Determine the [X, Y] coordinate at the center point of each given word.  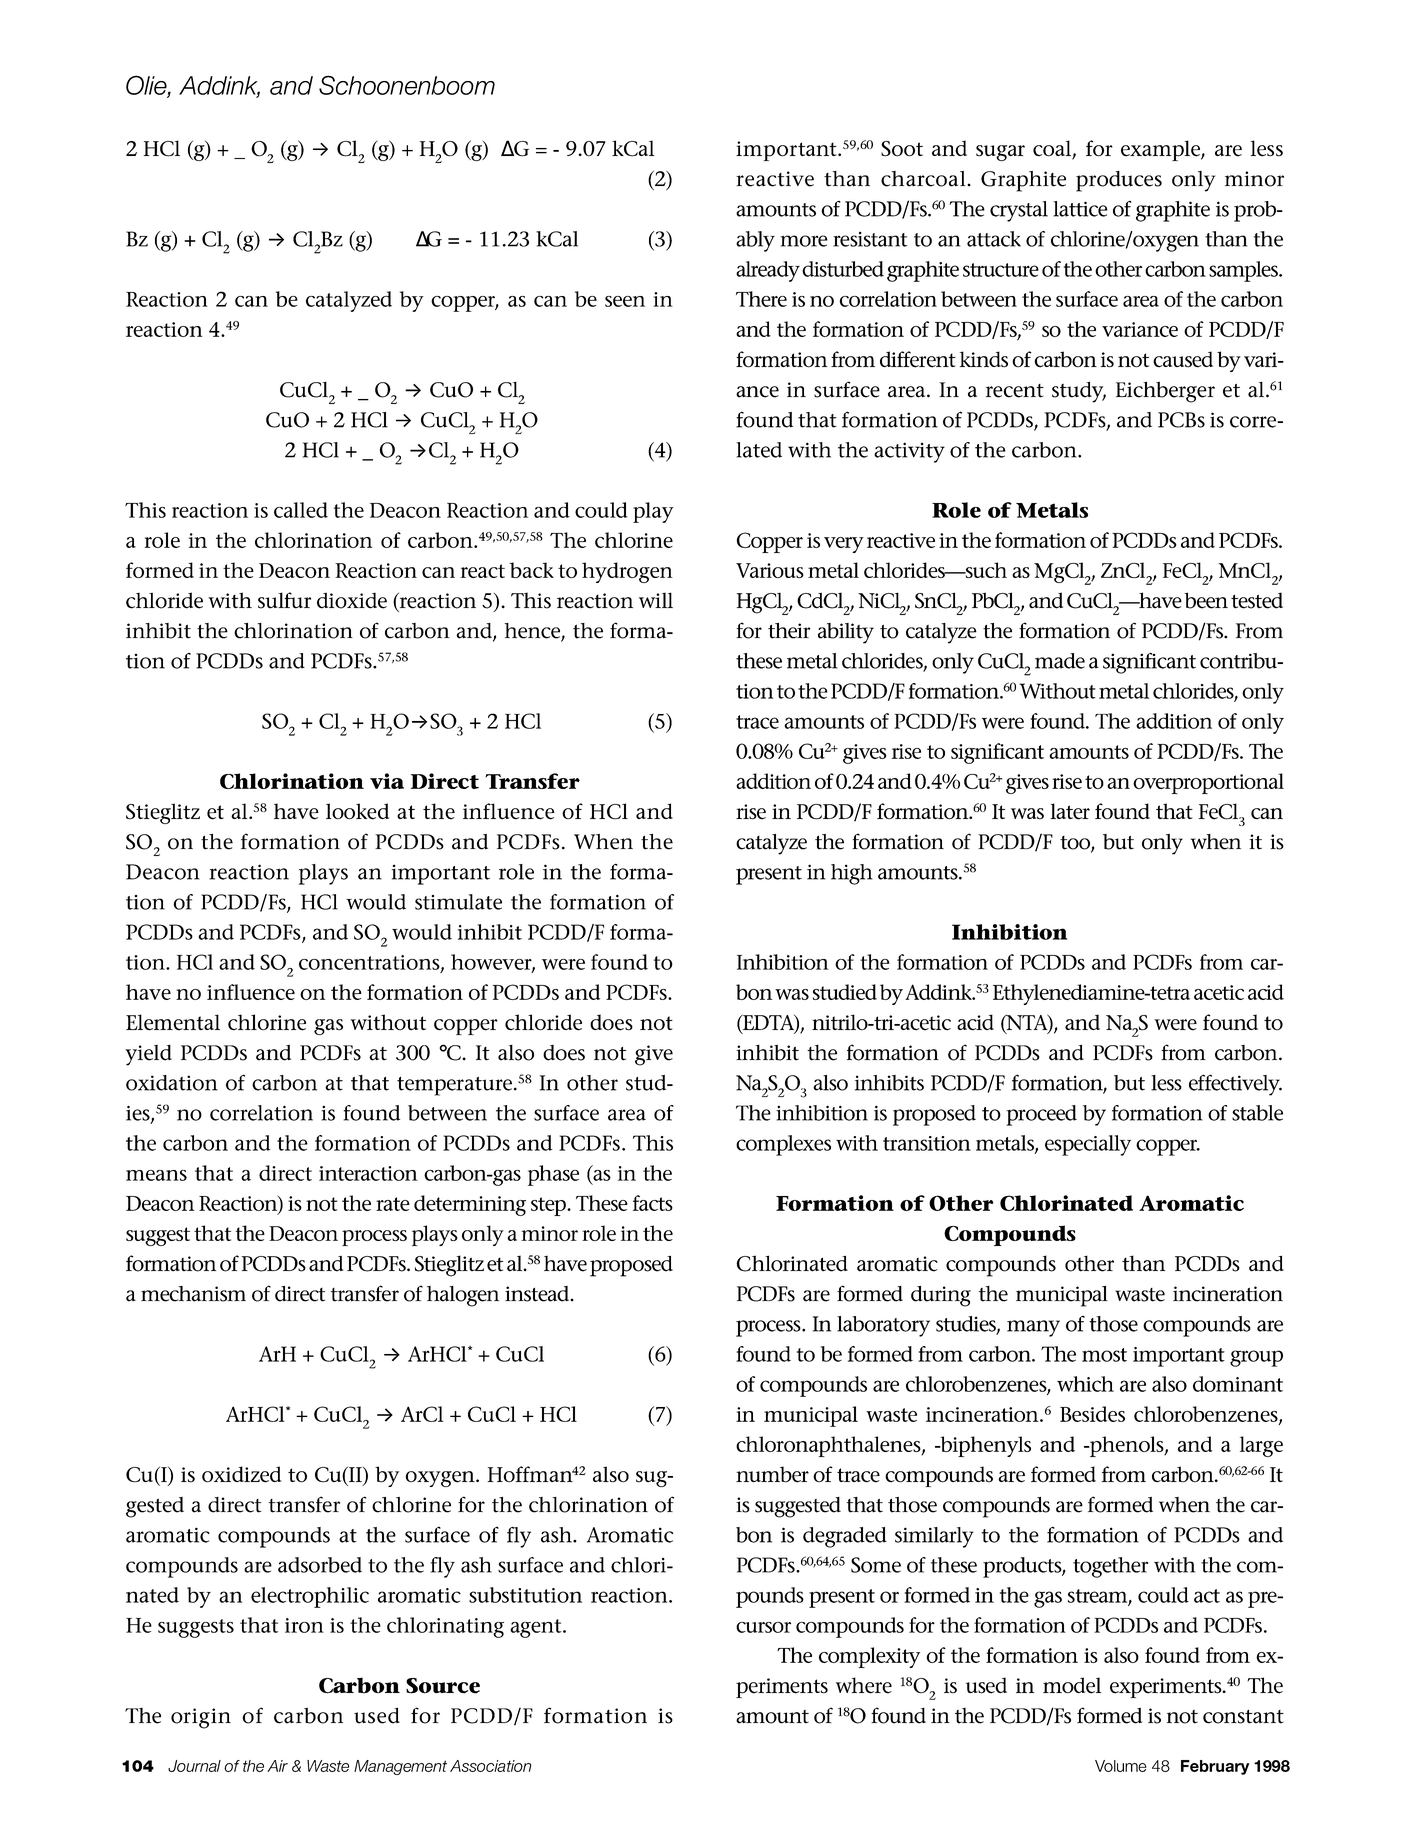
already [768, 271]
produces [1119, 181]
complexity [869, 1657]
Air [277, 1766]
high [852, 874]
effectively [1235, 1085]
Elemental [173, 1022]
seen [625, 301]
